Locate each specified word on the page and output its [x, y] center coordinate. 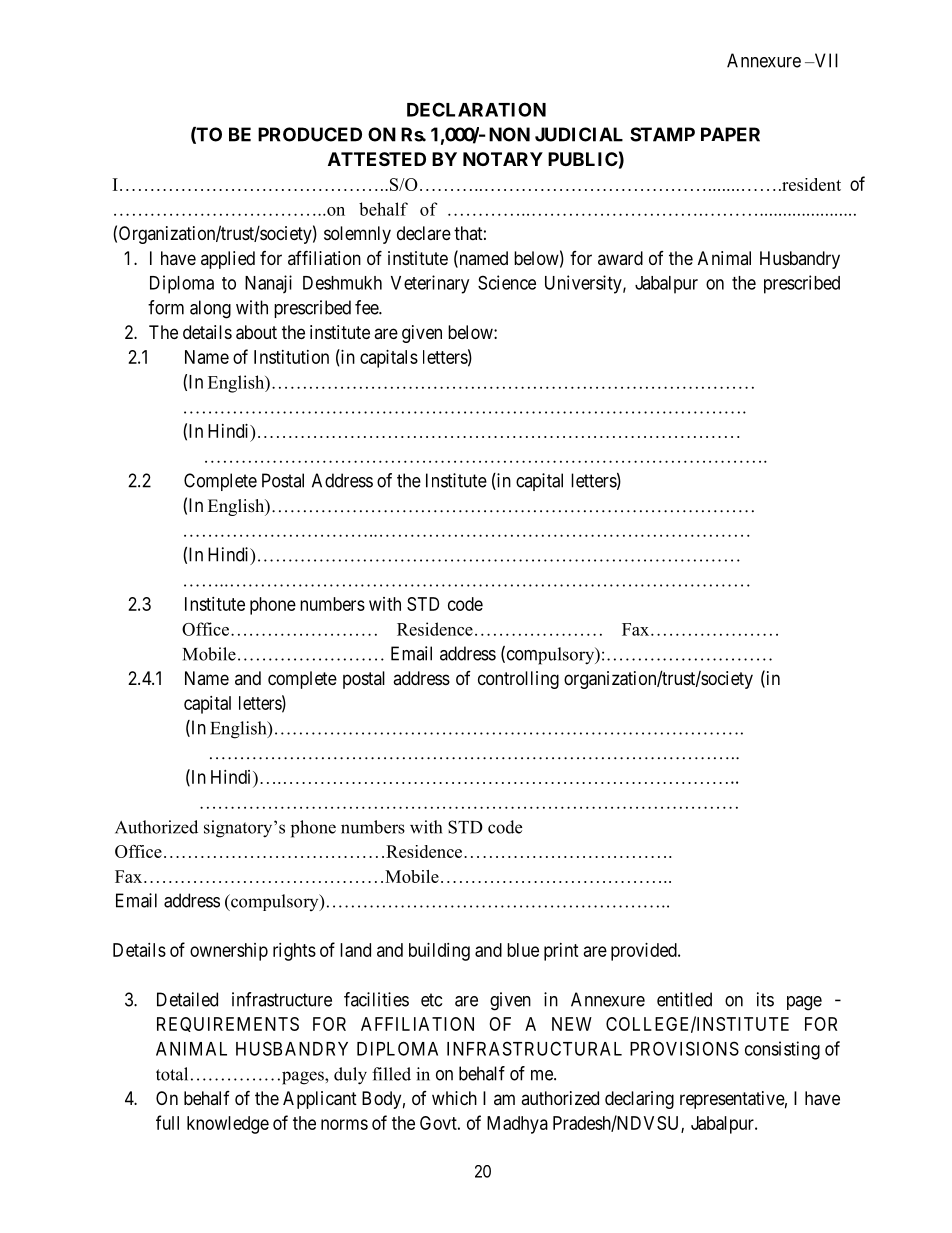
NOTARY [503, 159]
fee [367, 307]
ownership [229, 952]
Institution [291, 357]
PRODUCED [310, 134]
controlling [518, 680]
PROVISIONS [684, 1048]
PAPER [730, 134]
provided [645, 952]
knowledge [228, 1125]
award [620, 258]
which [454, 1098]
